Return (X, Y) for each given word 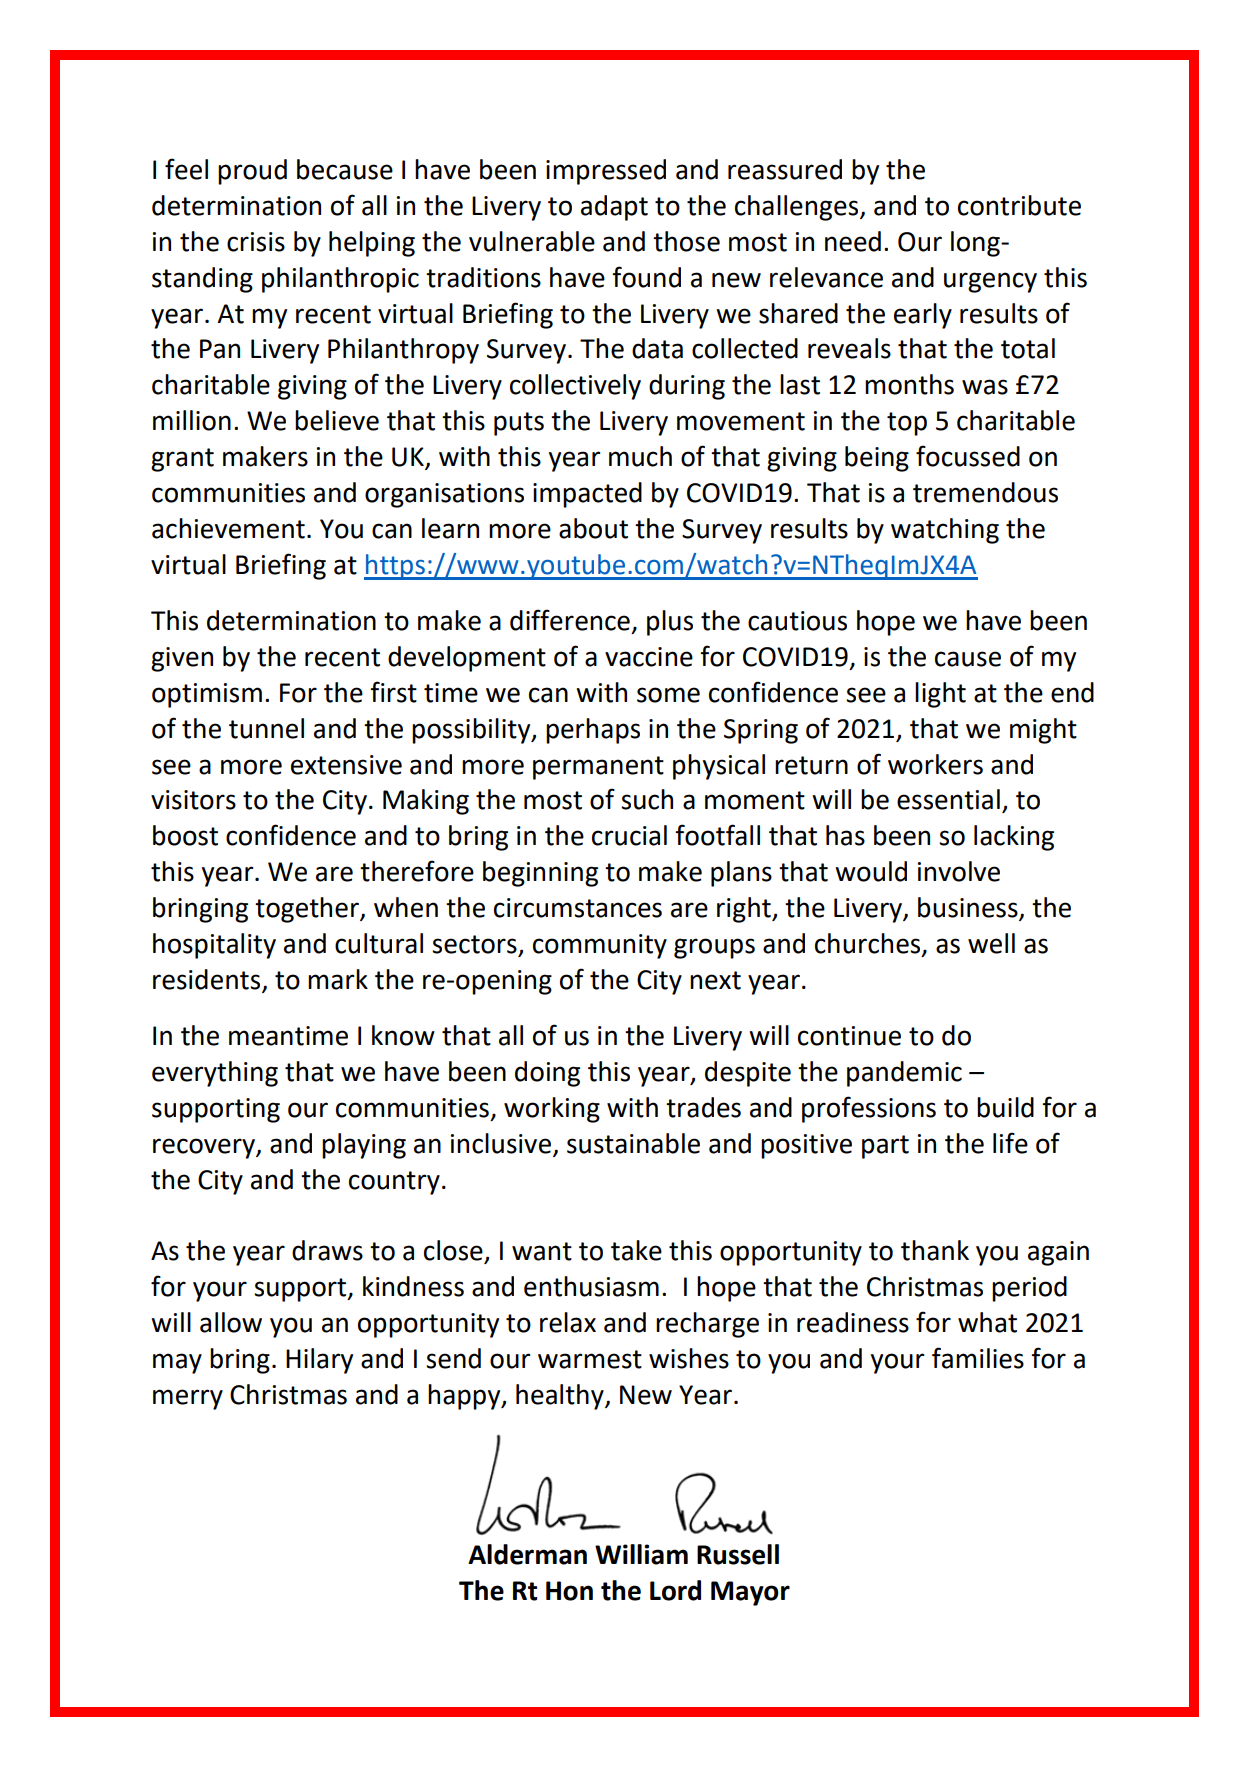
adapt (614, 208)
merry (188, 1399)
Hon (569, 1591)
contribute (1019, 205)
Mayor (750, 1593)
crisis (256, 242)
